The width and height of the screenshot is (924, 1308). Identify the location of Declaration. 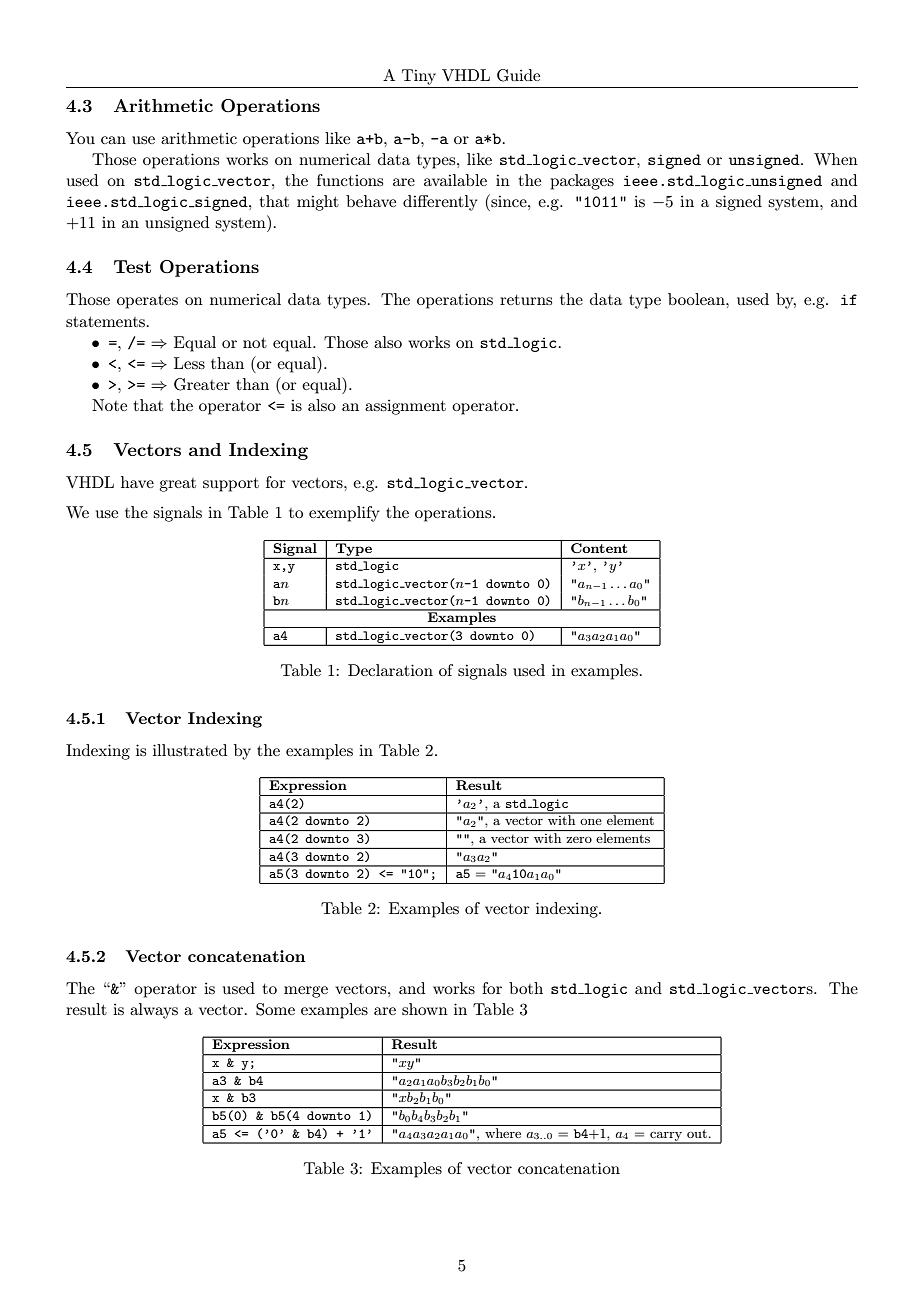
(390, 670).
